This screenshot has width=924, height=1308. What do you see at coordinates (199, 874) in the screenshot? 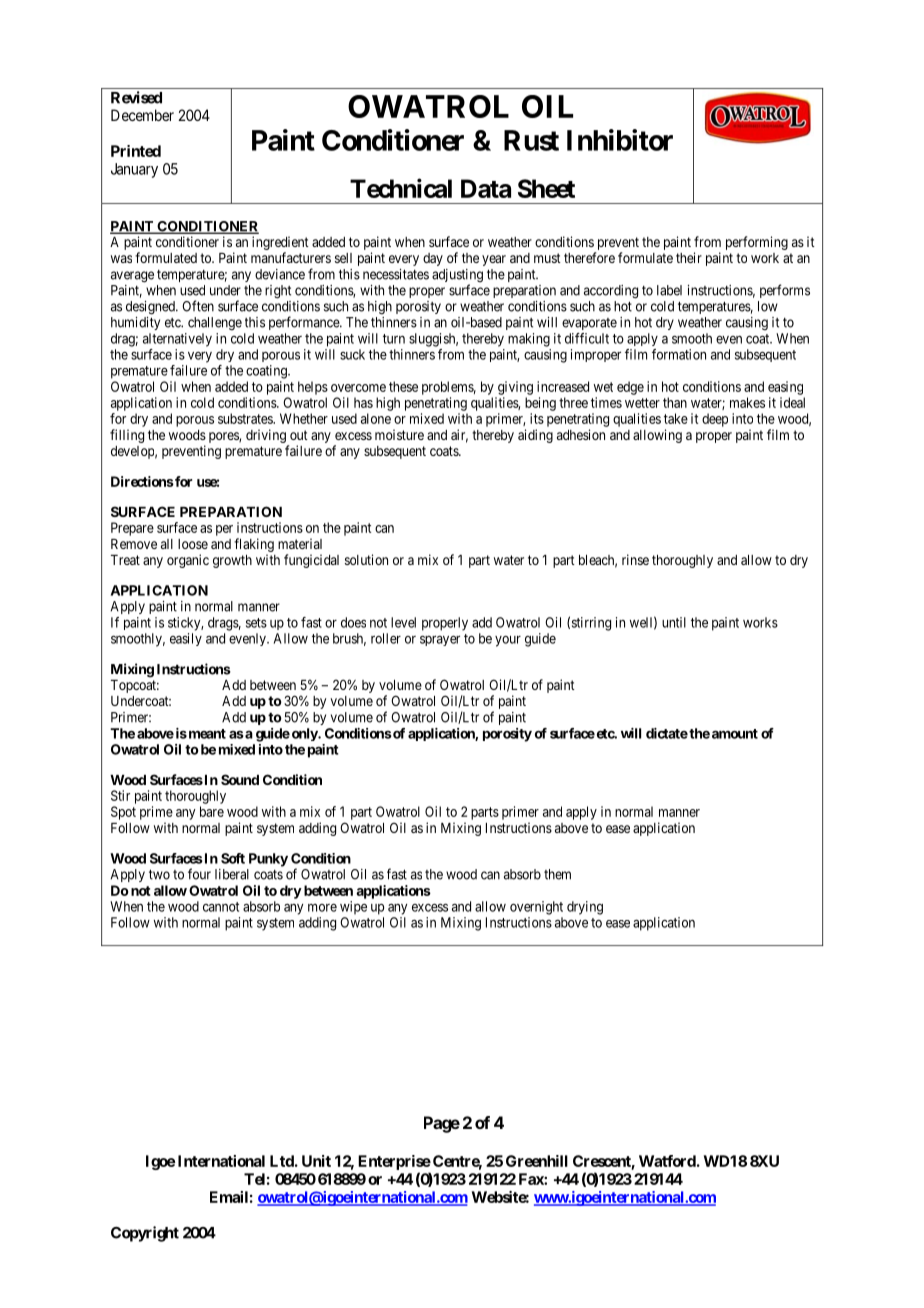
I see `four` at bounding box center [199, 874].
